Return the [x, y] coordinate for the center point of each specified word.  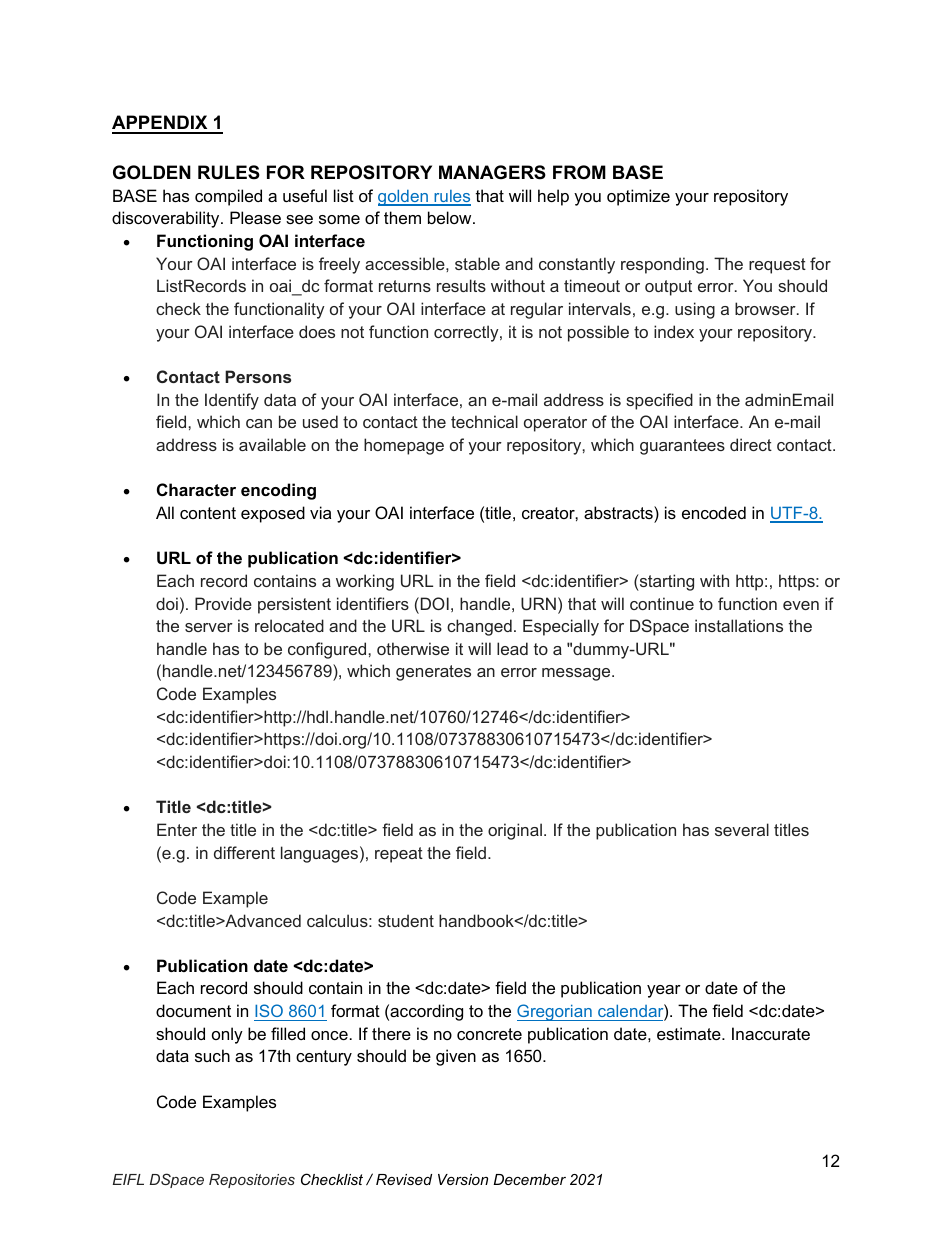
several [742, 829]
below [451, 217]
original [515, 831]
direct [751, 444]
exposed [273, 514]
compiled [228, 197]
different [244, 852]
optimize [638, 197]
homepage [404, 446]
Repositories [252, 1181]
